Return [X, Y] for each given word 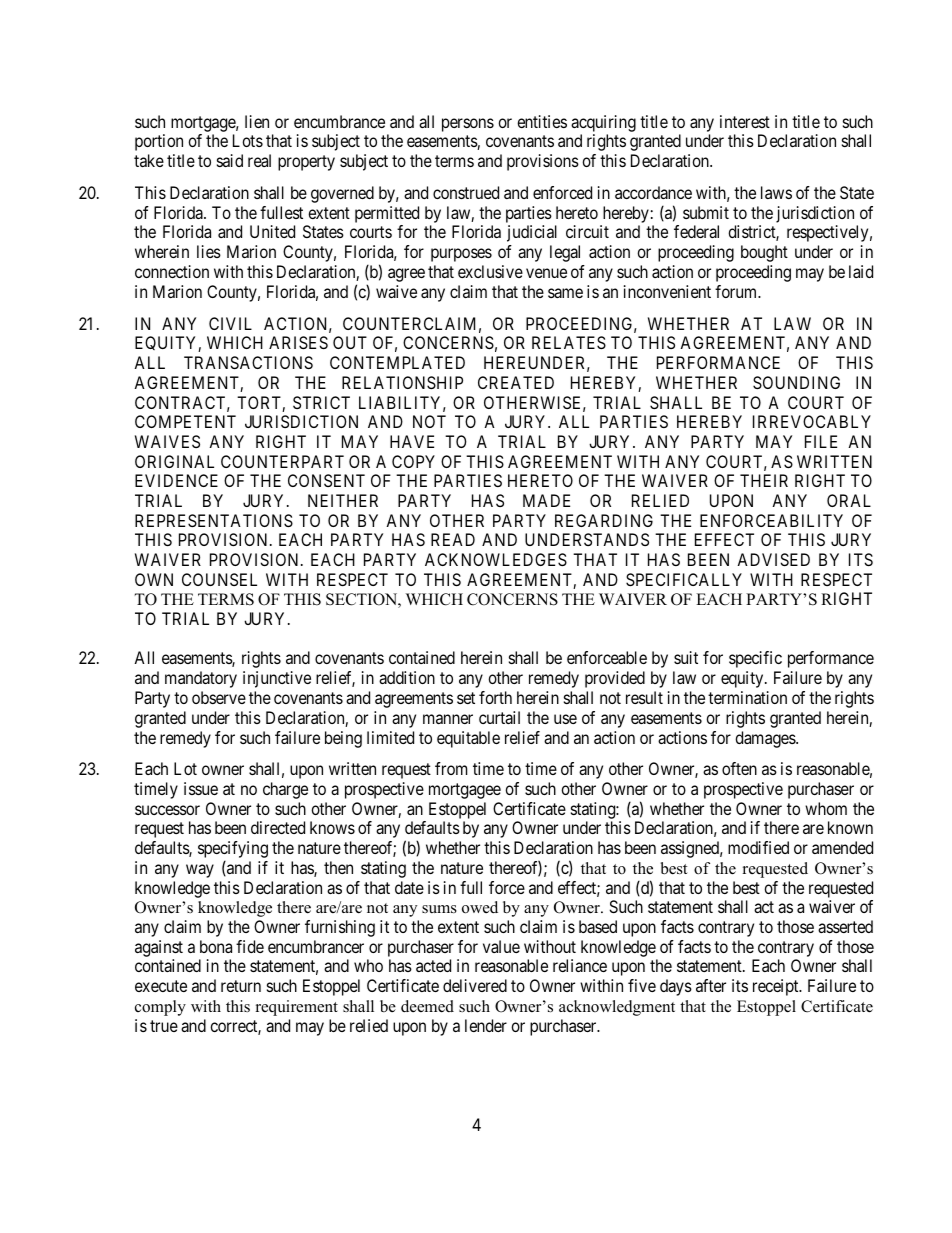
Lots [248, 140]
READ [453, 539]
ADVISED [773, 559]
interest [745, 121]
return [241, 986]
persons [468, 125]
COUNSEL [219, 579]
